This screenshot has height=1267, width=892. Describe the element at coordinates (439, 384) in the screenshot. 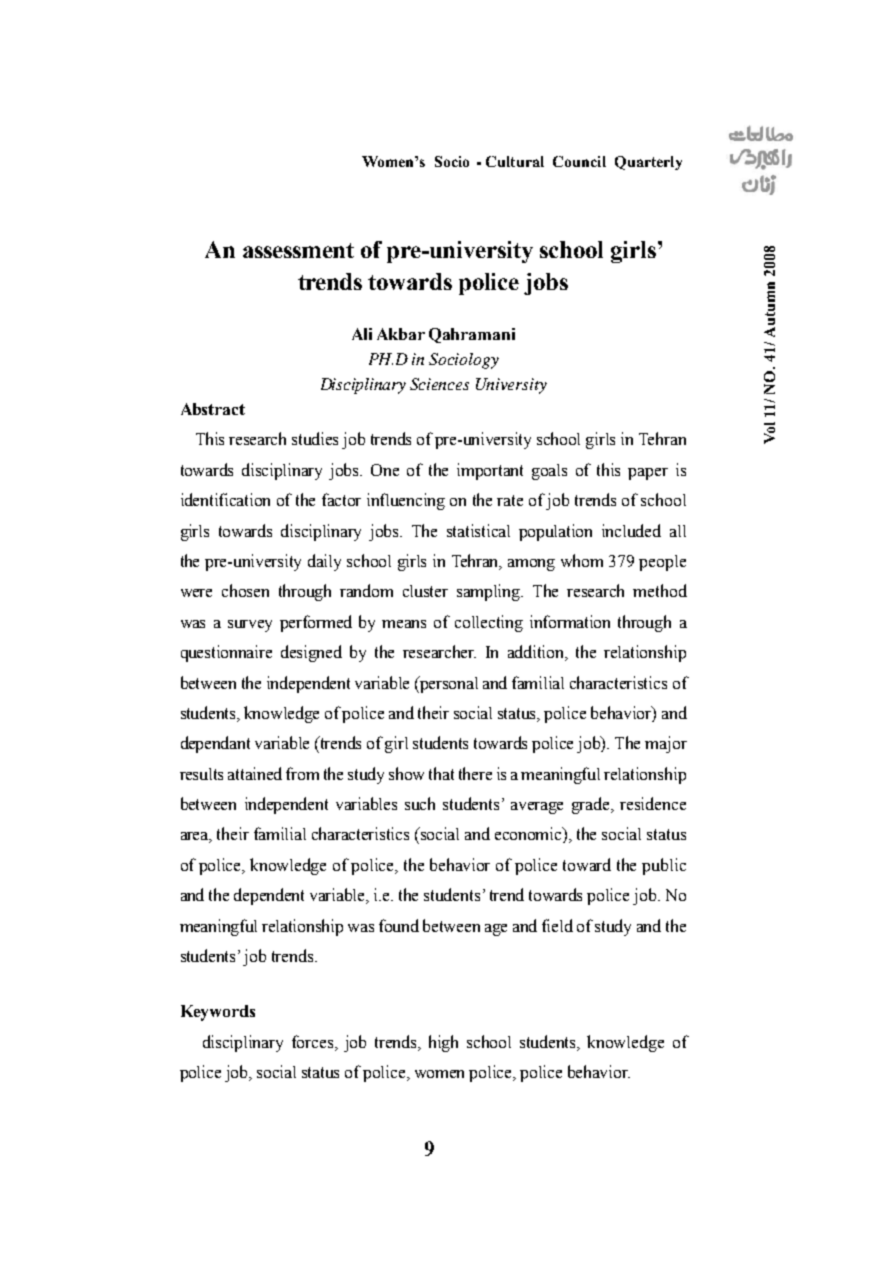

I see `Sciences` at that location.
